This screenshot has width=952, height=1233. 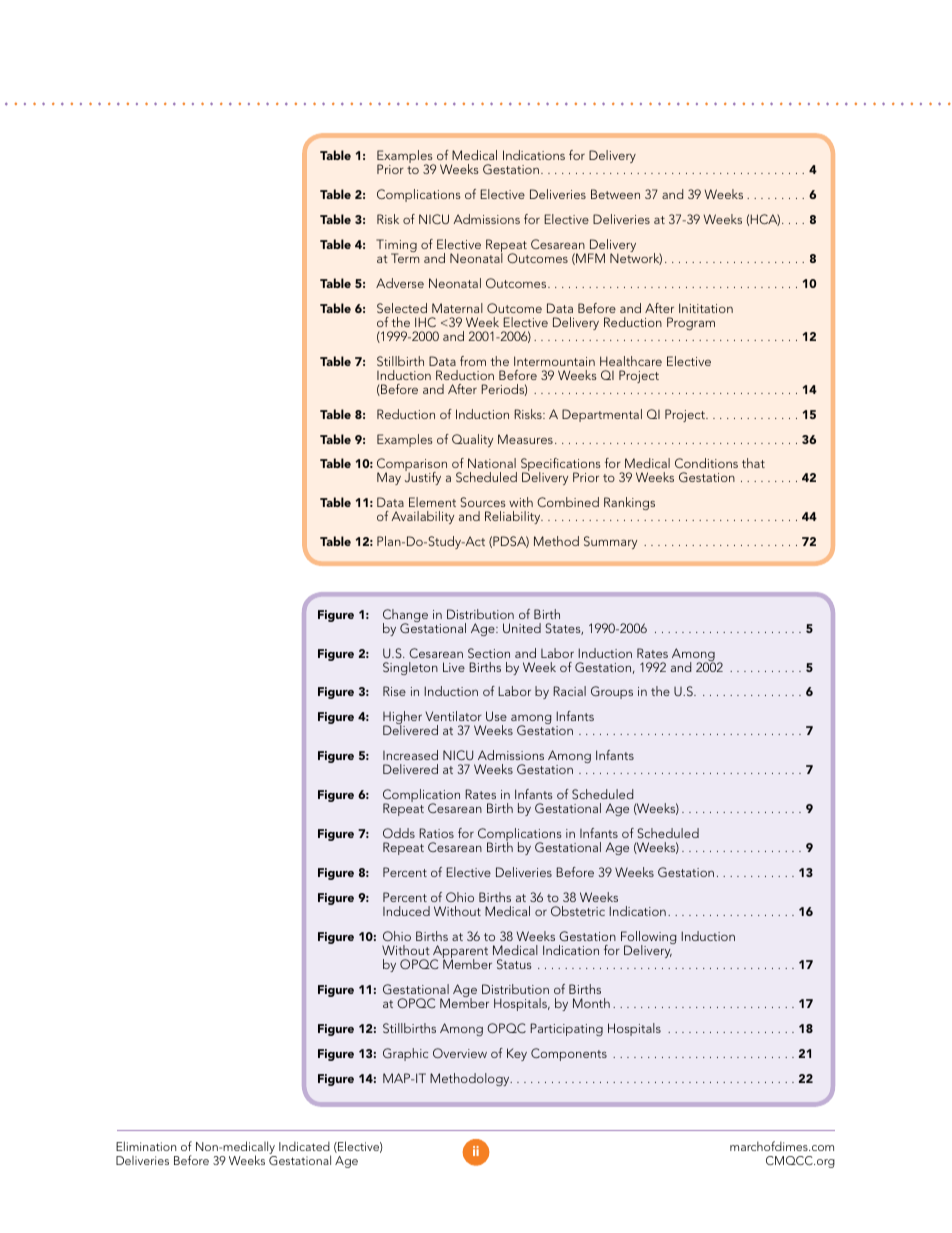 I want to click on Timing, so click(x=396, y=247).
